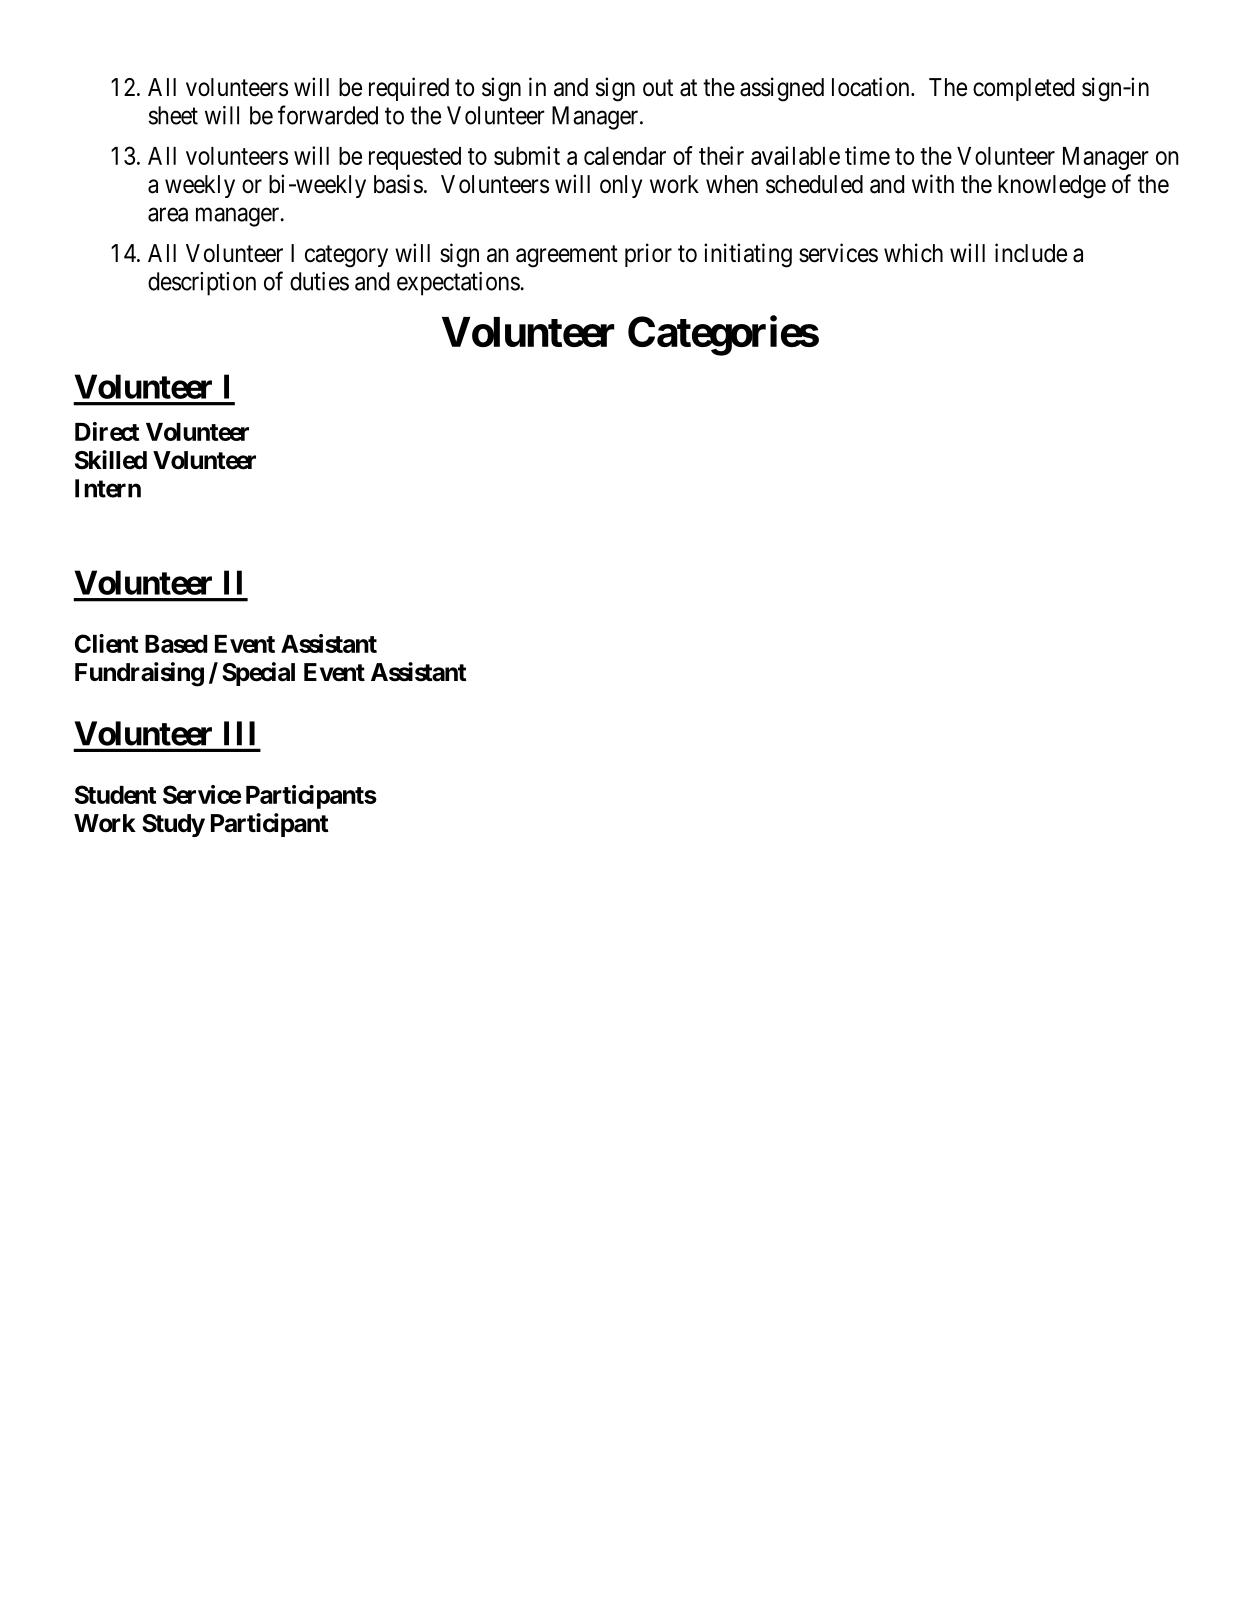  I want to click on Based, so click(176, 644).
